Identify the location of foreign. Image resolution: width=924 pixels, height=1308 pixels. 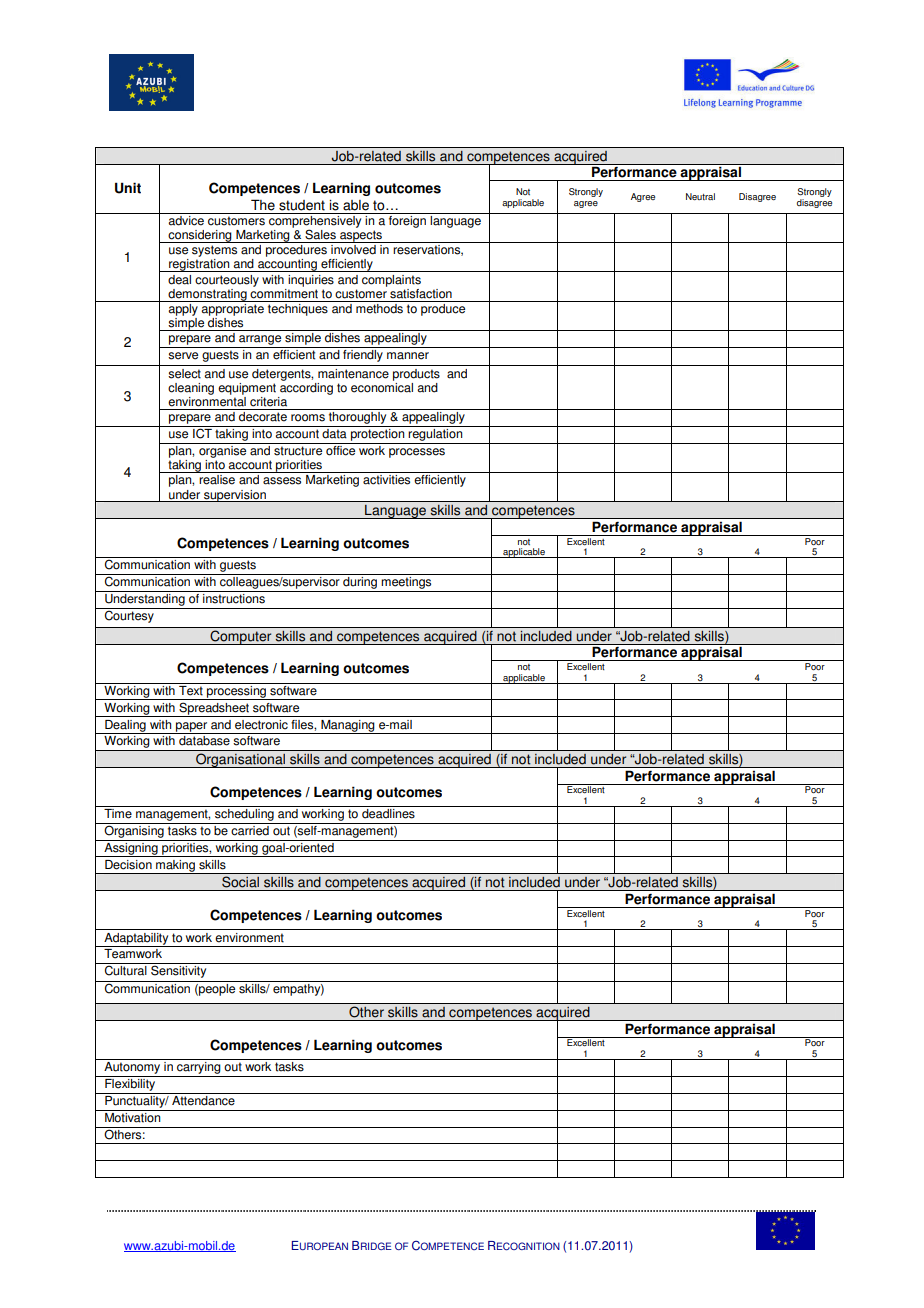
(407, 220).
